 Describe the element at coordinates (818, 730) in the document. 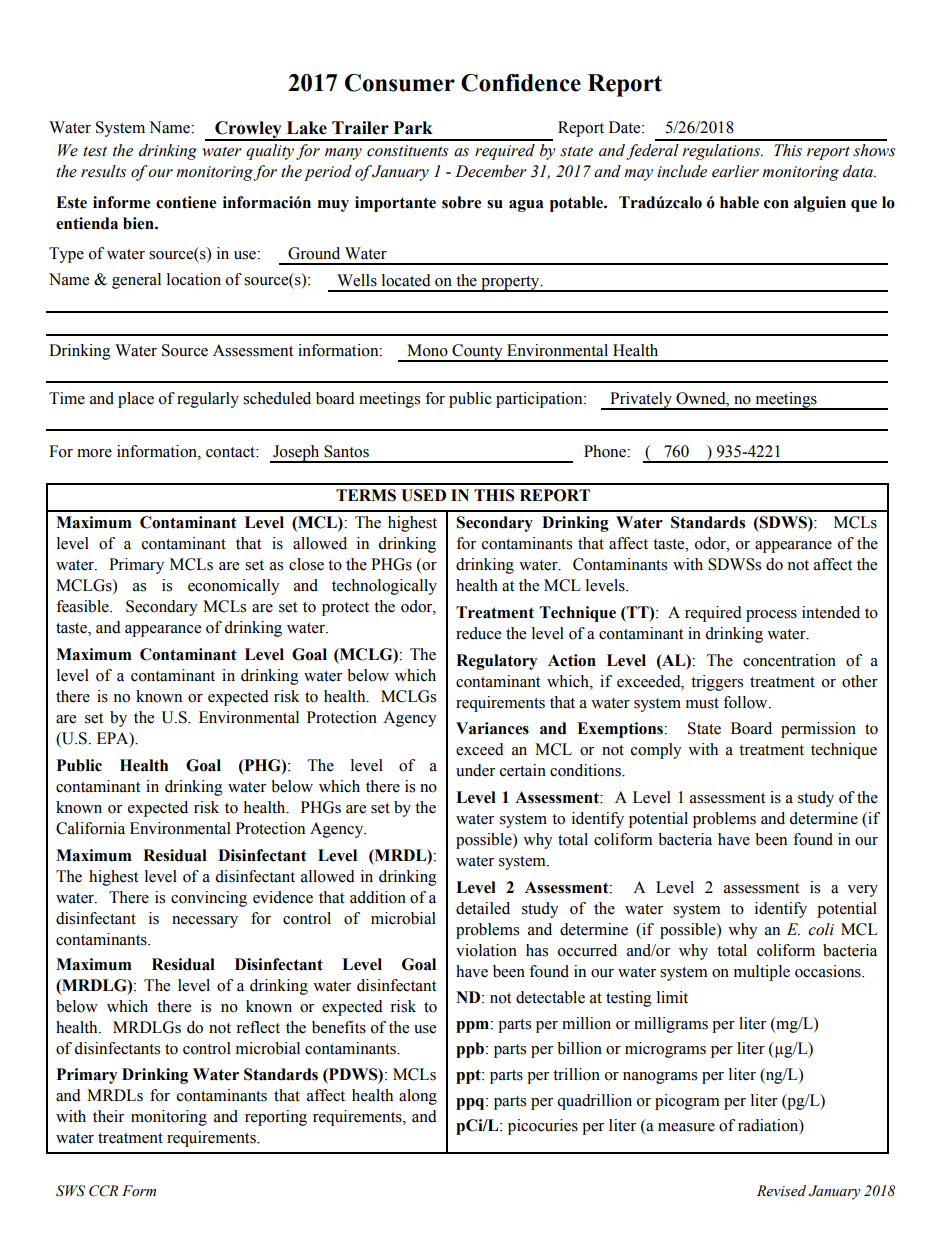

I see `permission` at that location.
